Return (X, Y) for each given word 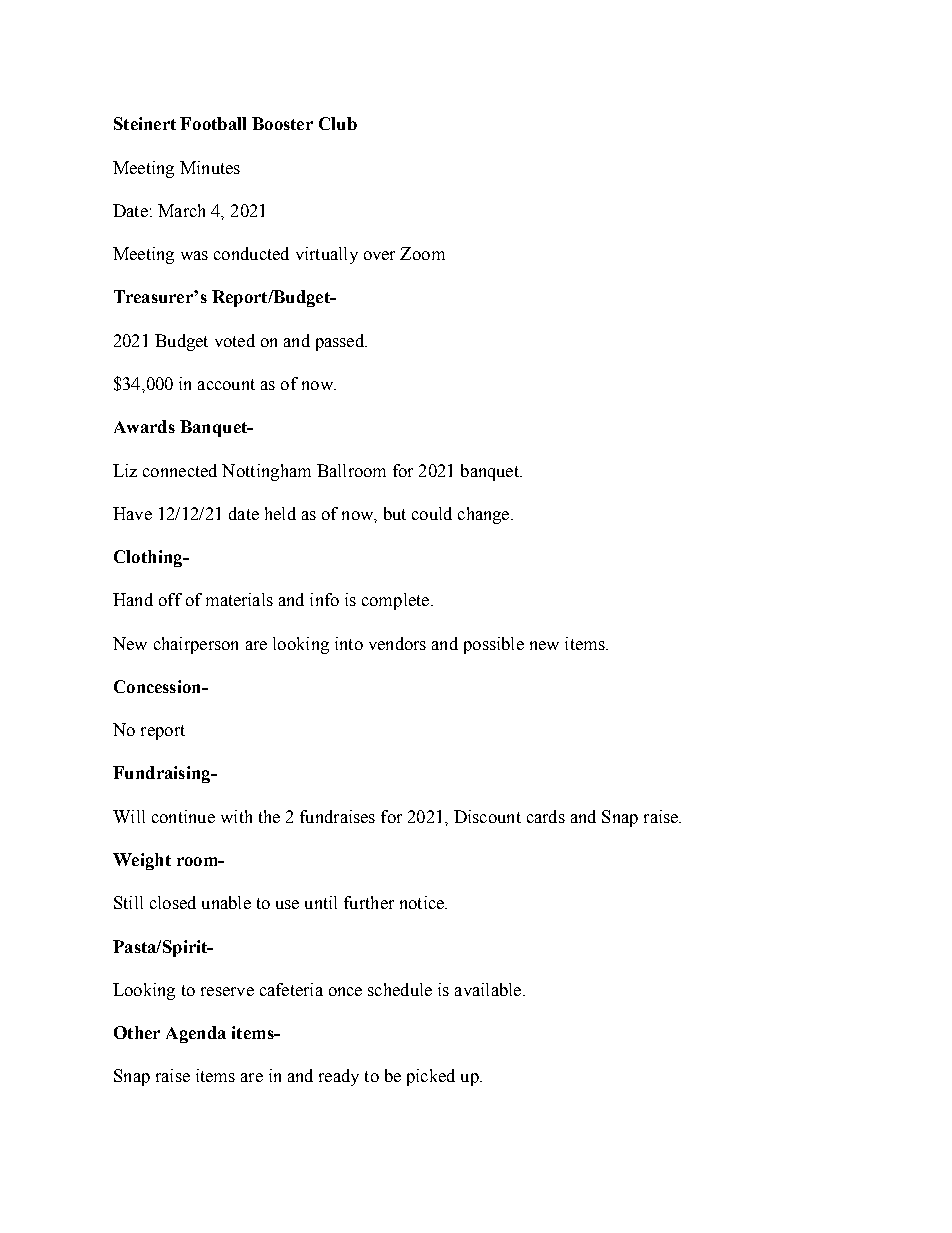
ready (339, 1077)
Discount (487, 816)
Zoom (422, 253)
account (226, 384)
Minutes (210, 167)
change (485, 515)
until (321, 902)
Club (338, 123)
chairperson (196, 645)
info (324, 599)
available (489, 989)
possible (494, 645)
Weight (142, 861)
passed (341, 342)
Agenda (196, 1034)
